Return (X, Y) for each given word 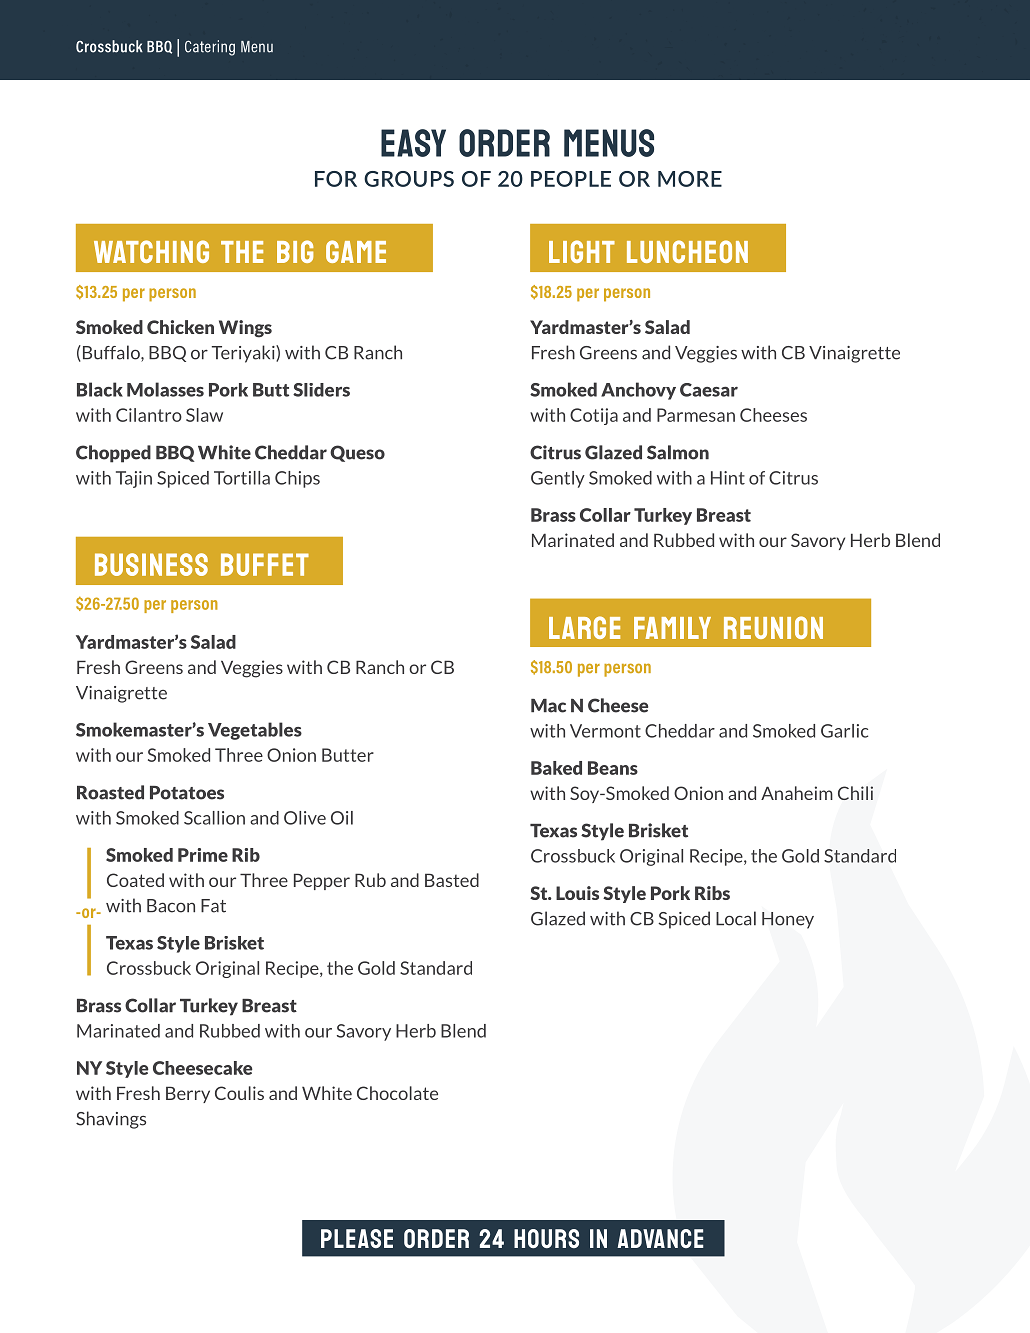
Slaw (204, 415)
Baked (556, 768)
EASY (413, 143)
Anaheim (797, 793)
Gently (558, 479)
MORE (690, 179)
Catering (210, 48)
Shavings (111, 1120)
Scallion (214, 818)
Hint (728, 478)
